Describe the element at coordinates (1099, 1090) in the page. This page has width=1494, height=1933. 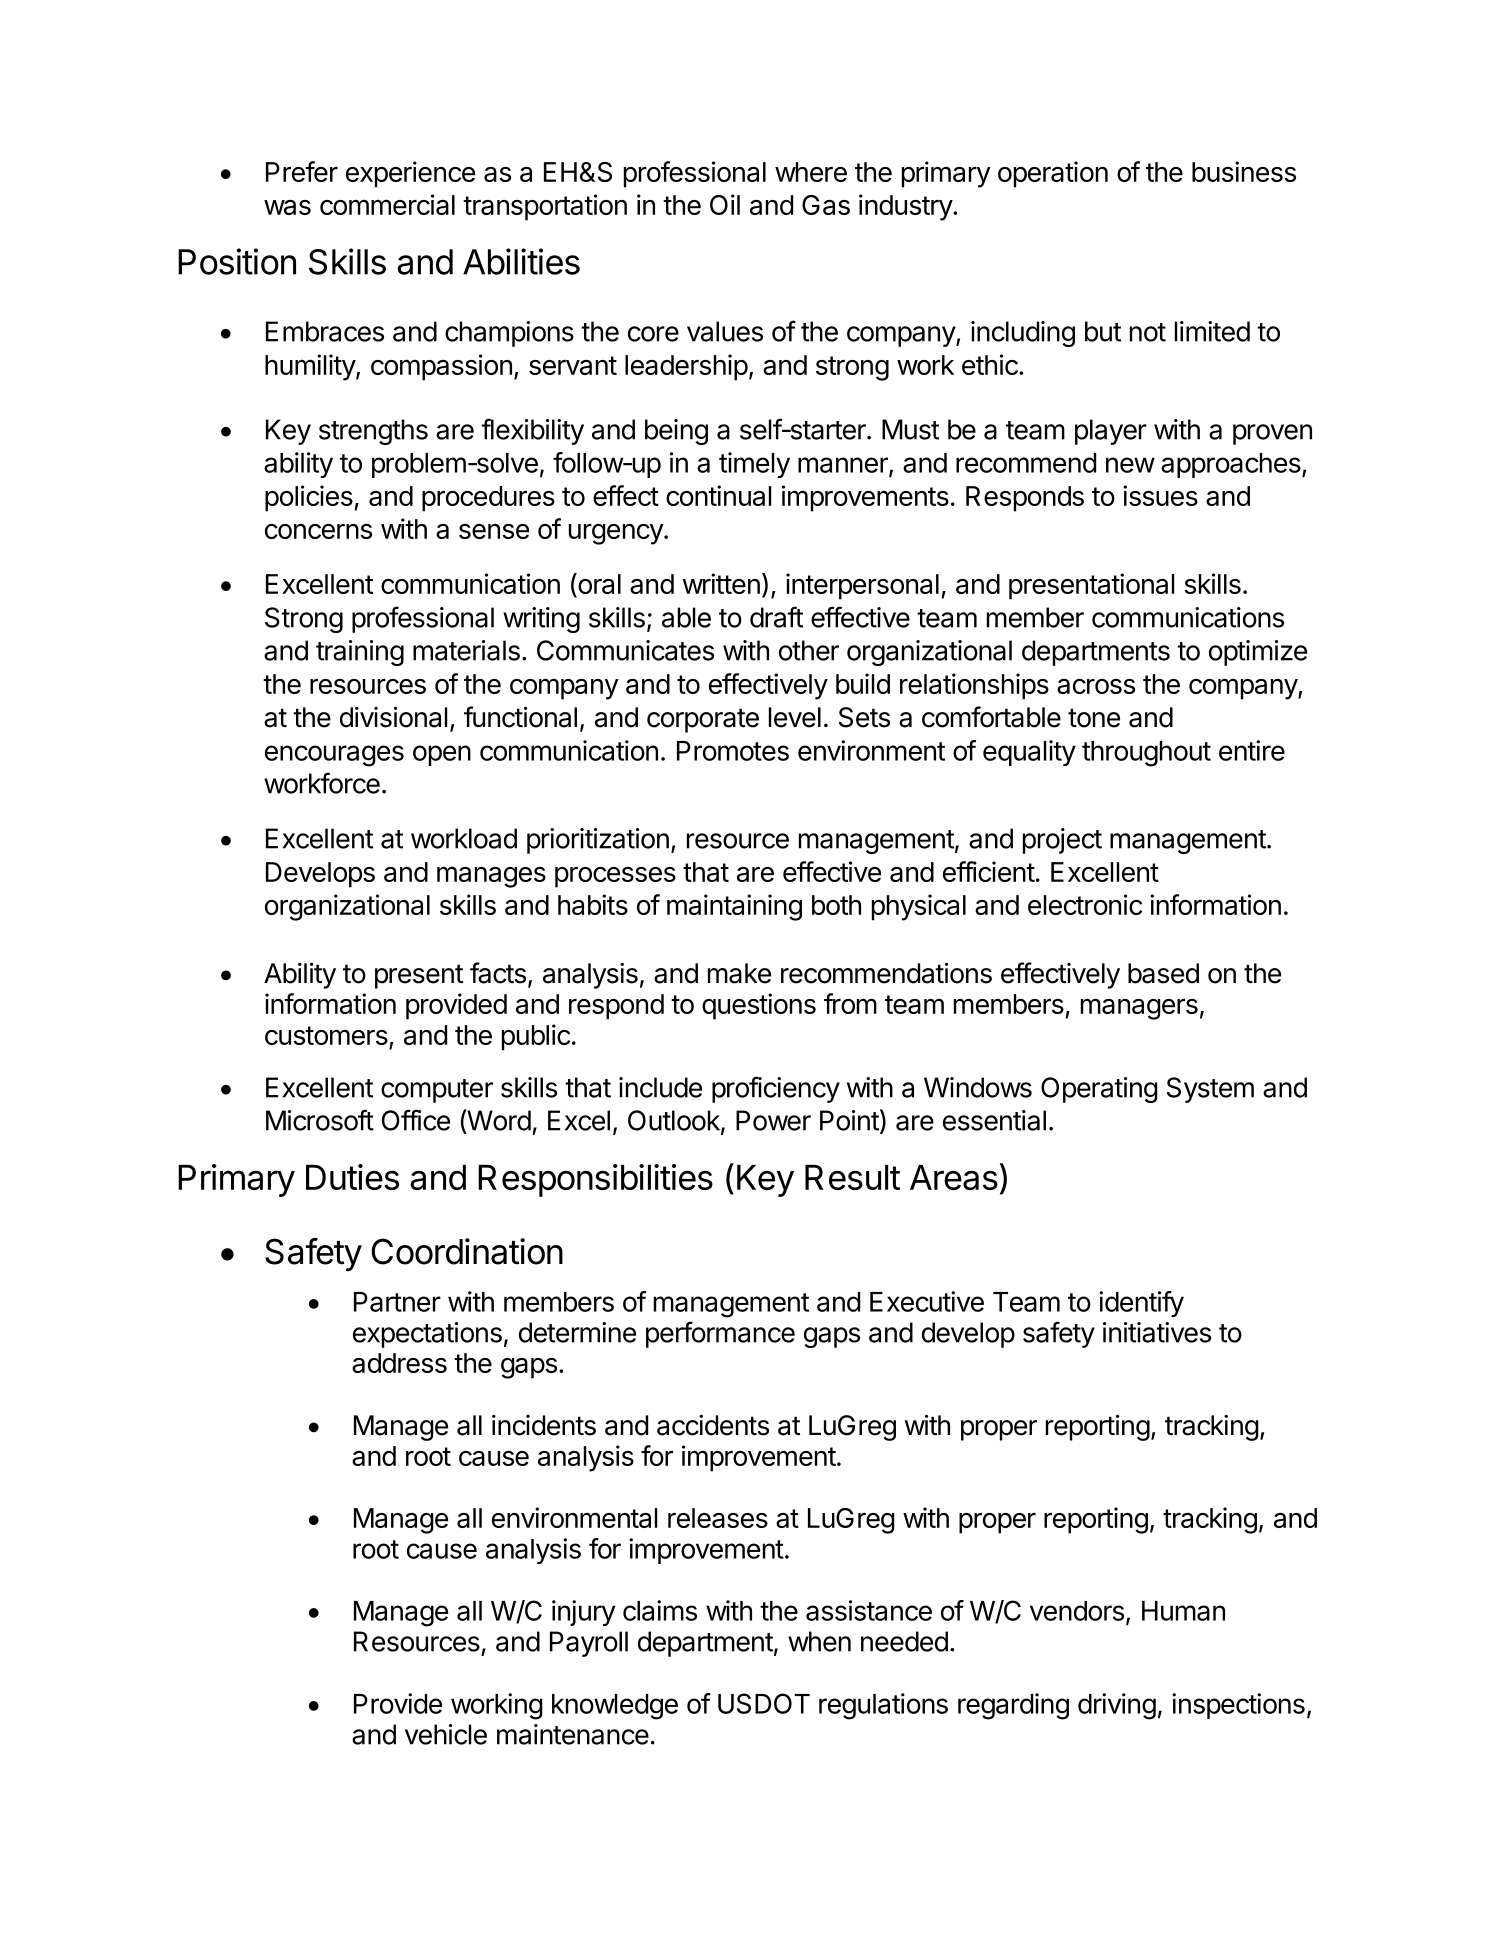
I see `Operating` at that location.
